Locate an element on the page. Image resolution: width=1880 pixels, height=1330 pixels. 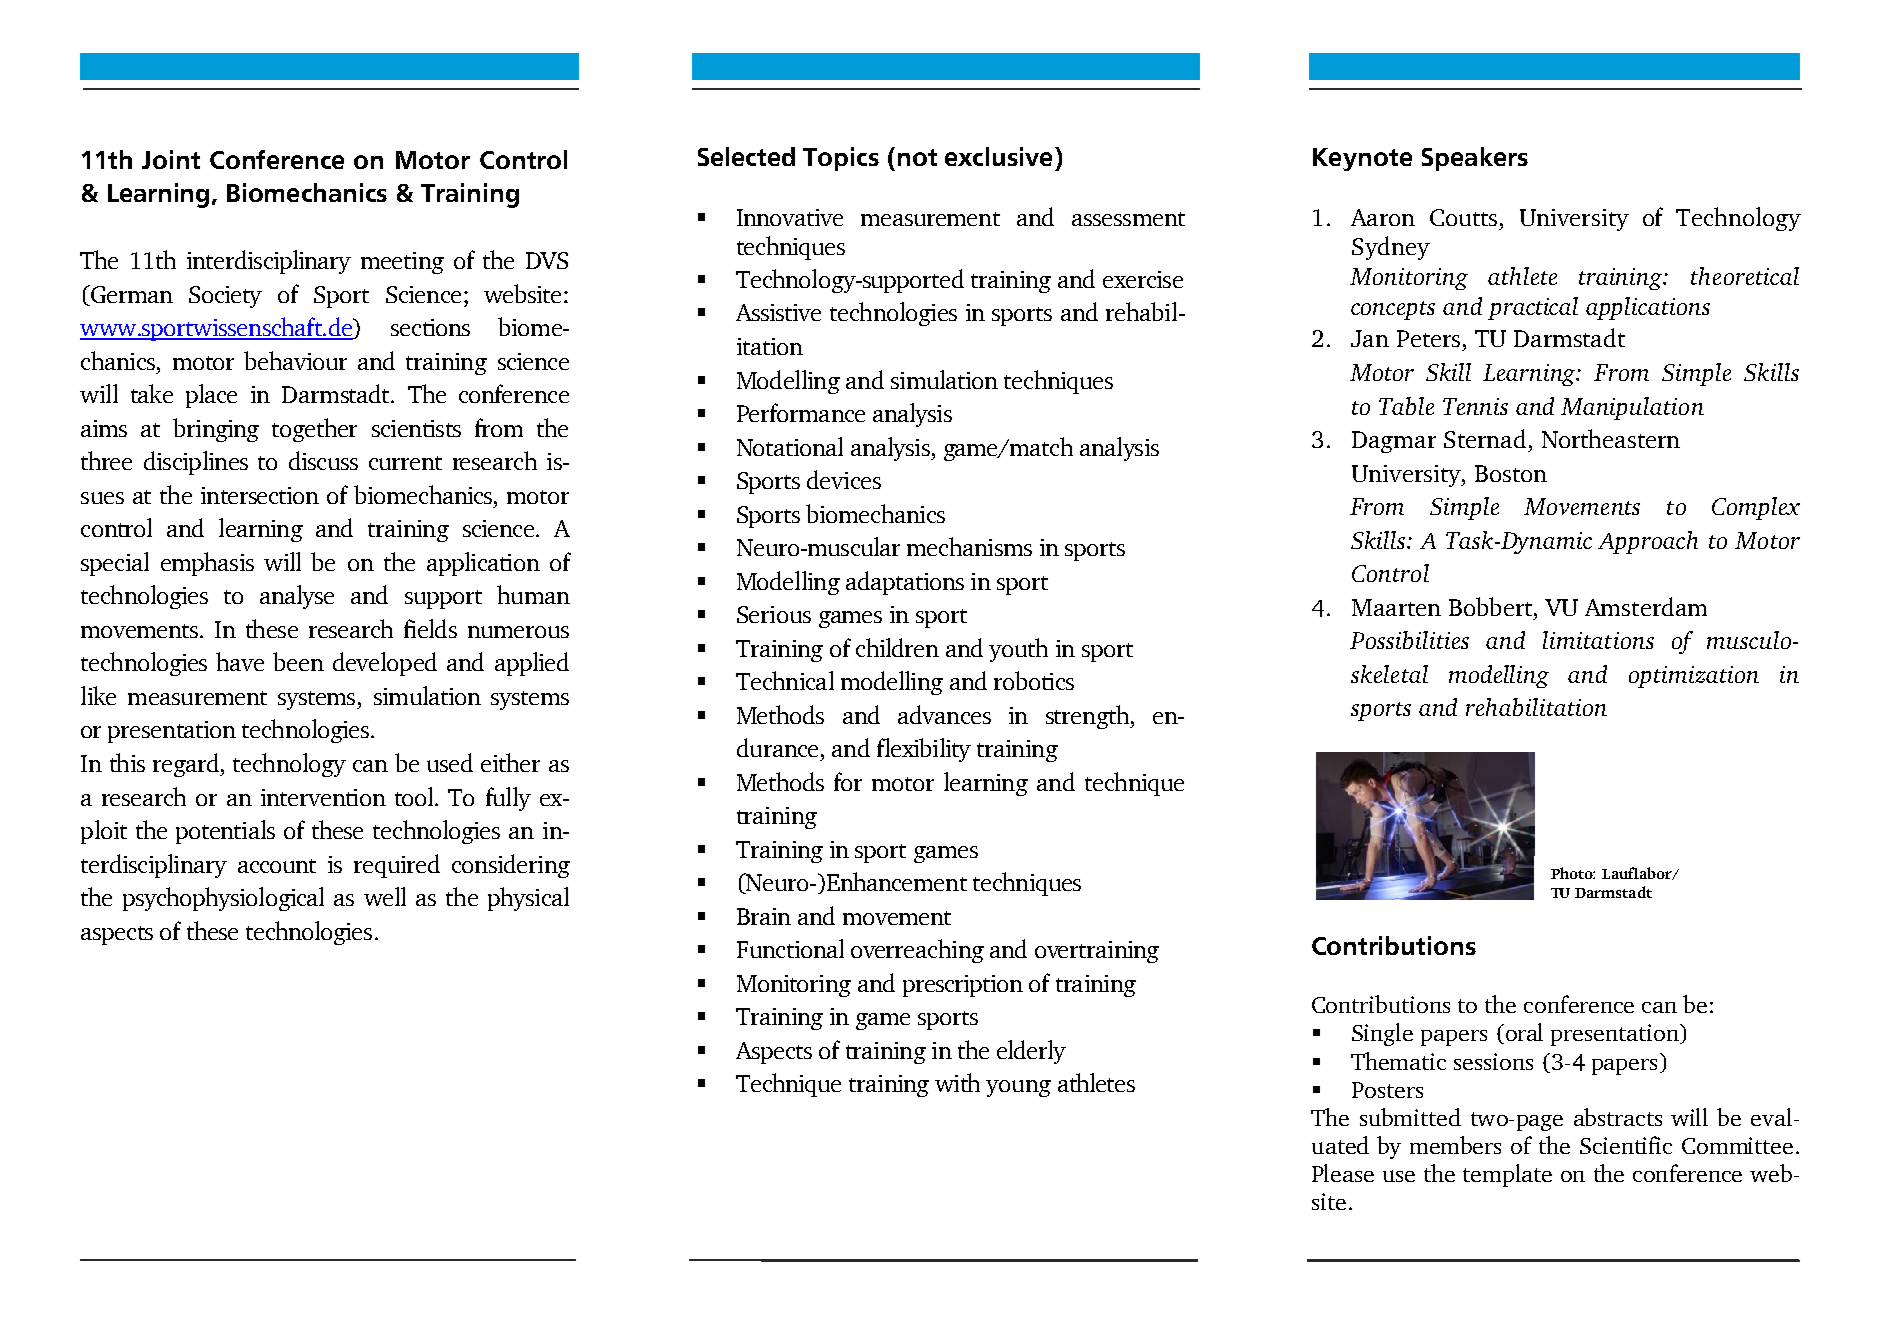
optimization is located at coordinates (1694, 677).
